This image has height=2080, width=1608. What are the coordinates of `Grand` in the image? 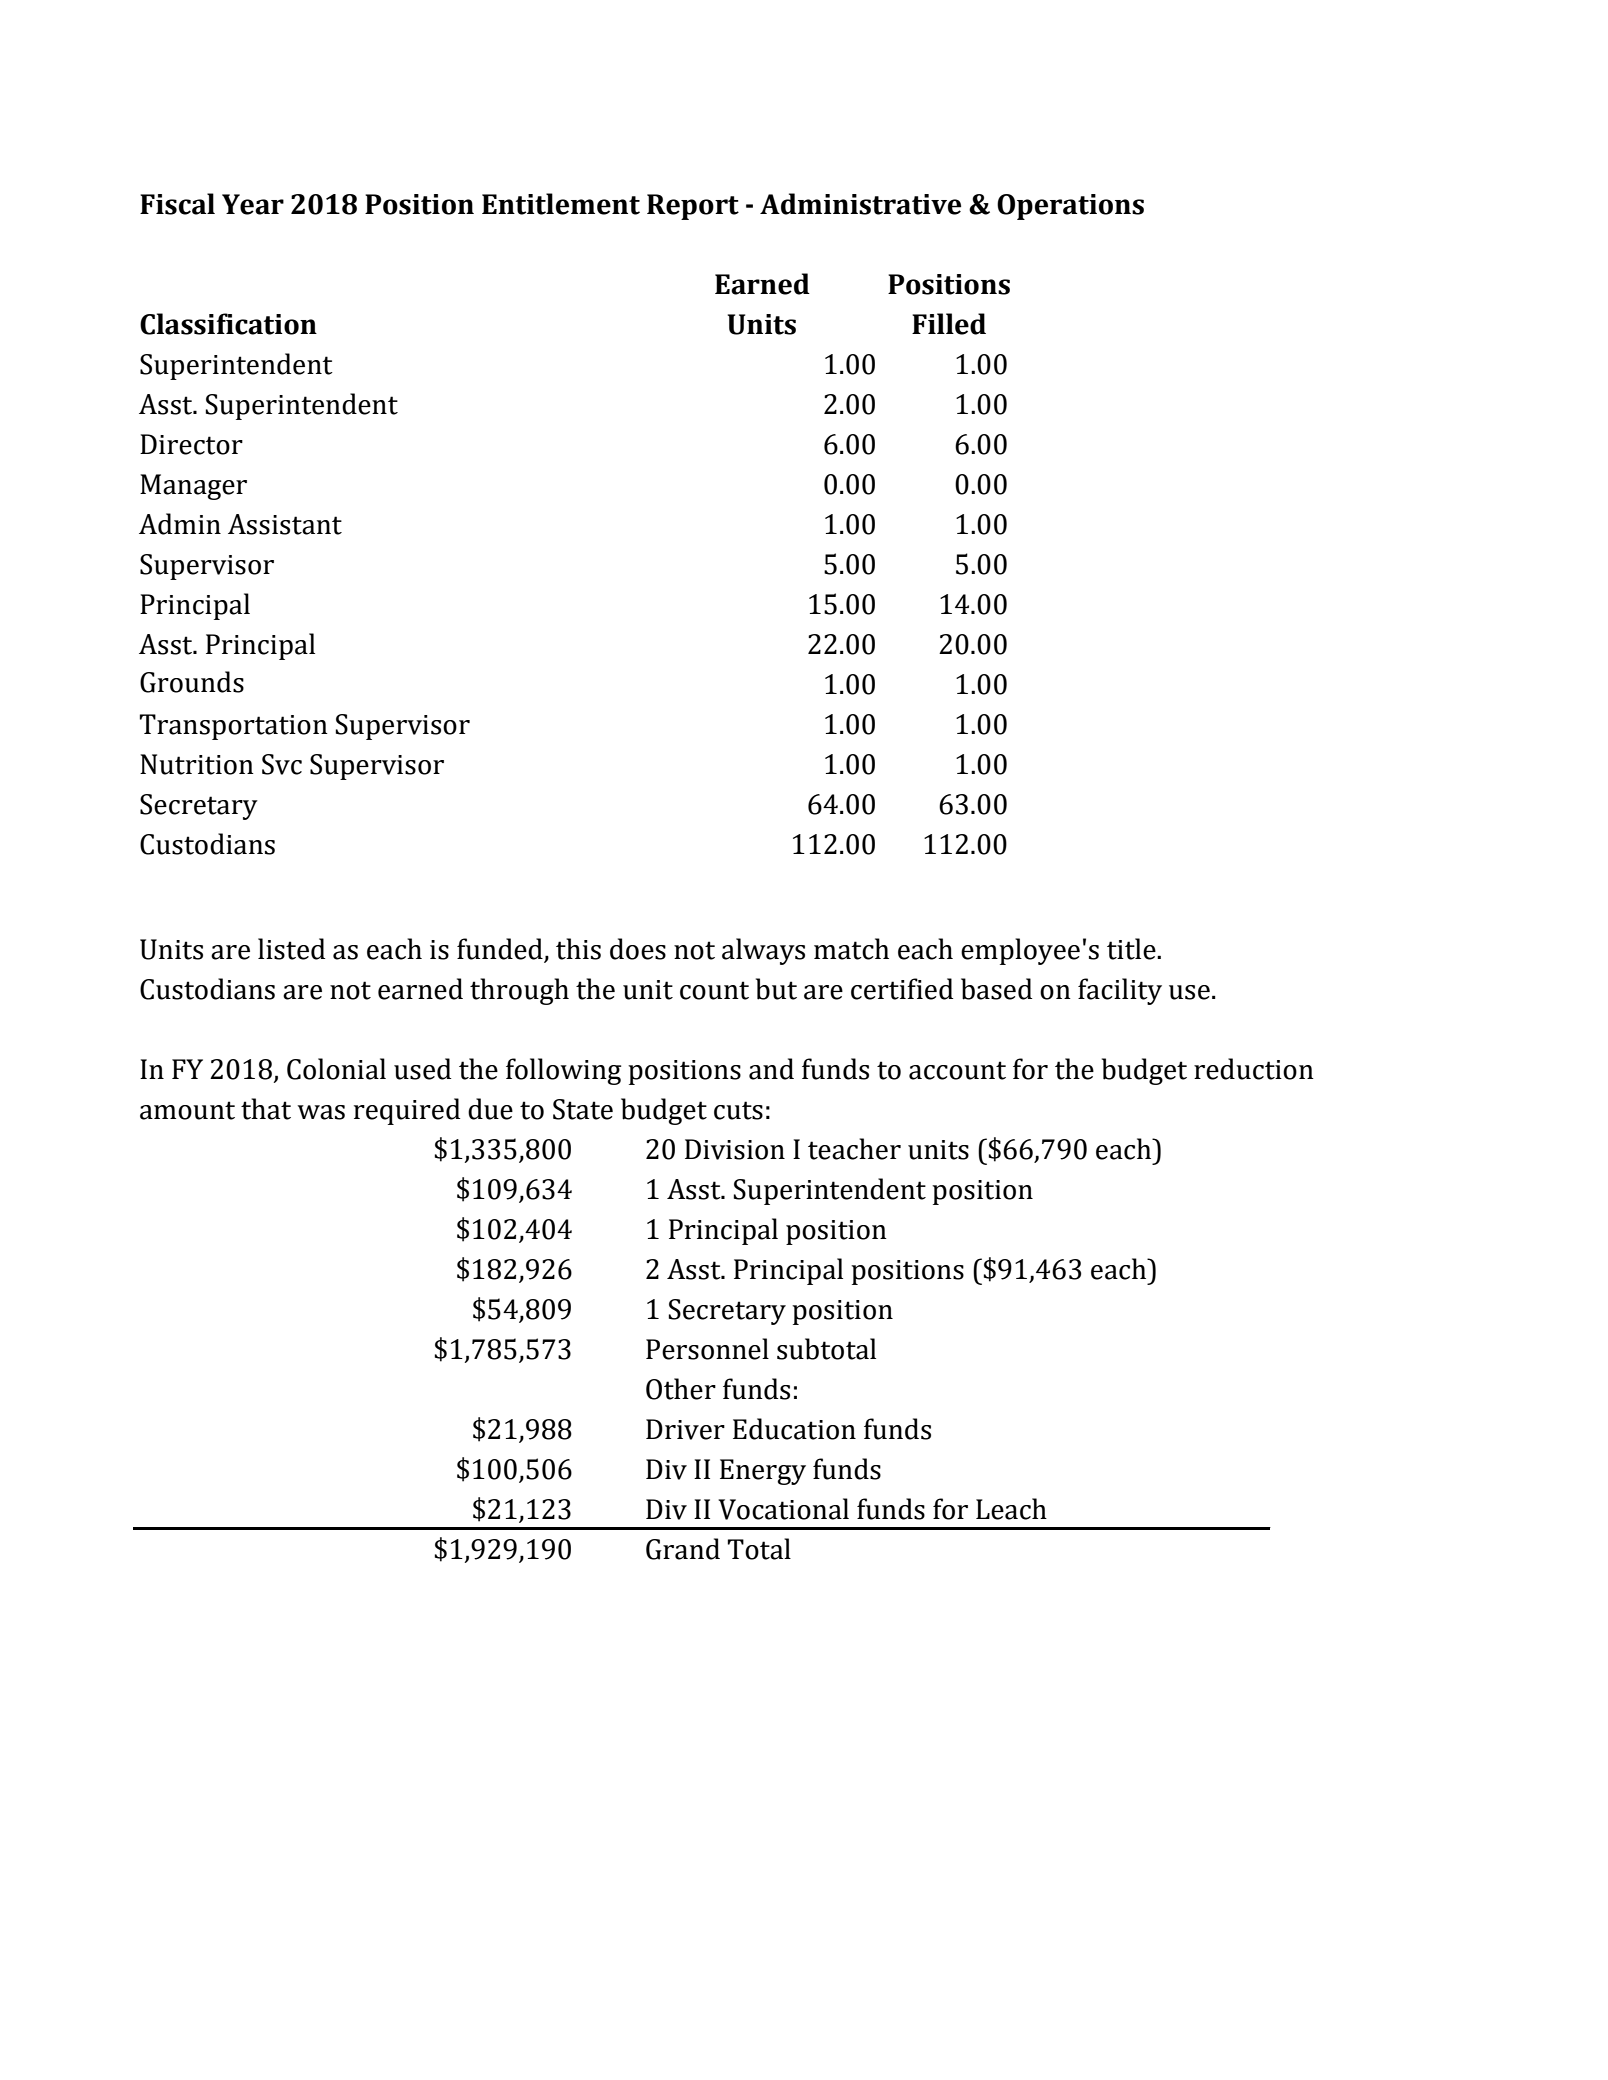 It's located at (683, 1549).
